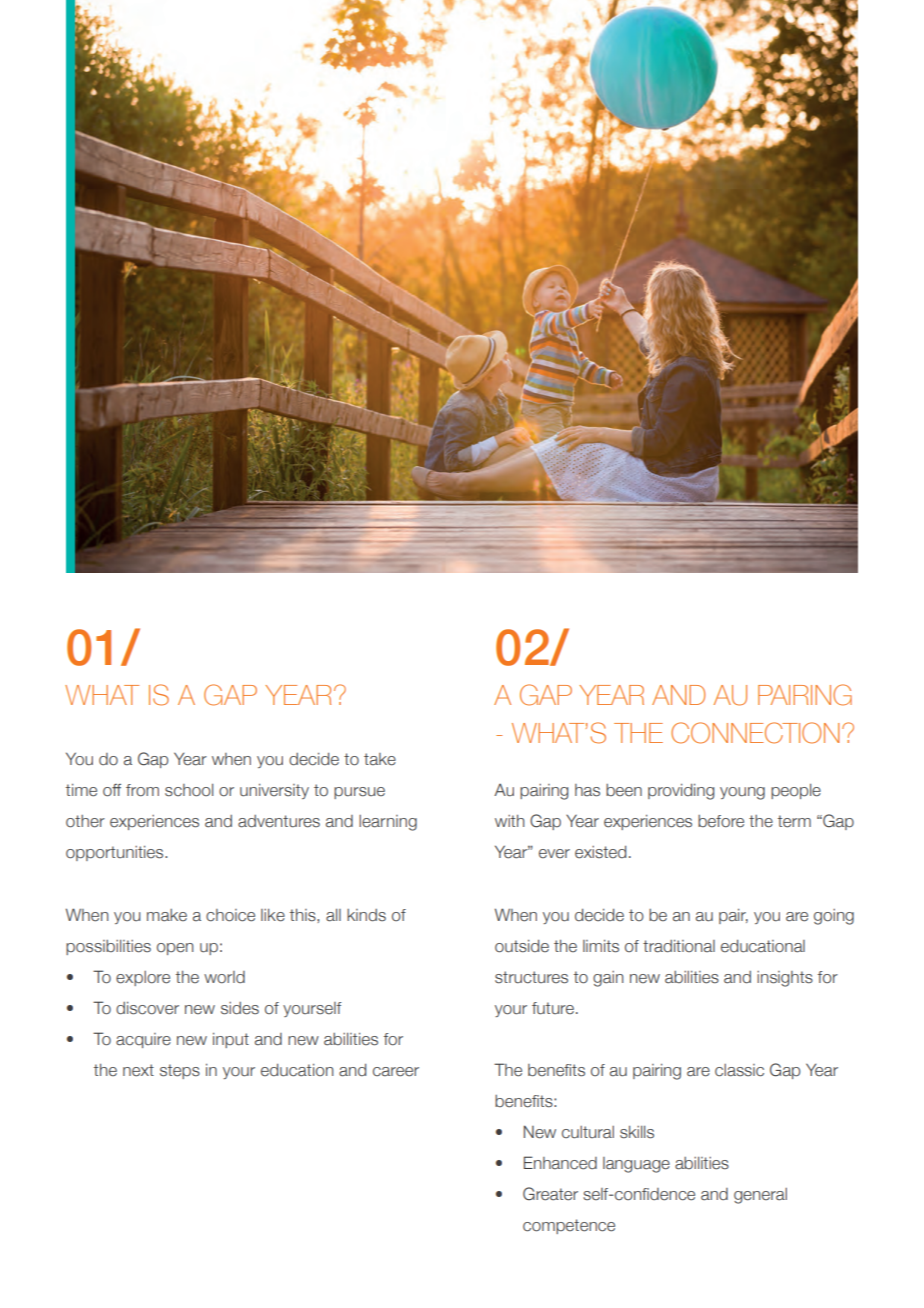  I want to click on traditional, so click(679, 946).
